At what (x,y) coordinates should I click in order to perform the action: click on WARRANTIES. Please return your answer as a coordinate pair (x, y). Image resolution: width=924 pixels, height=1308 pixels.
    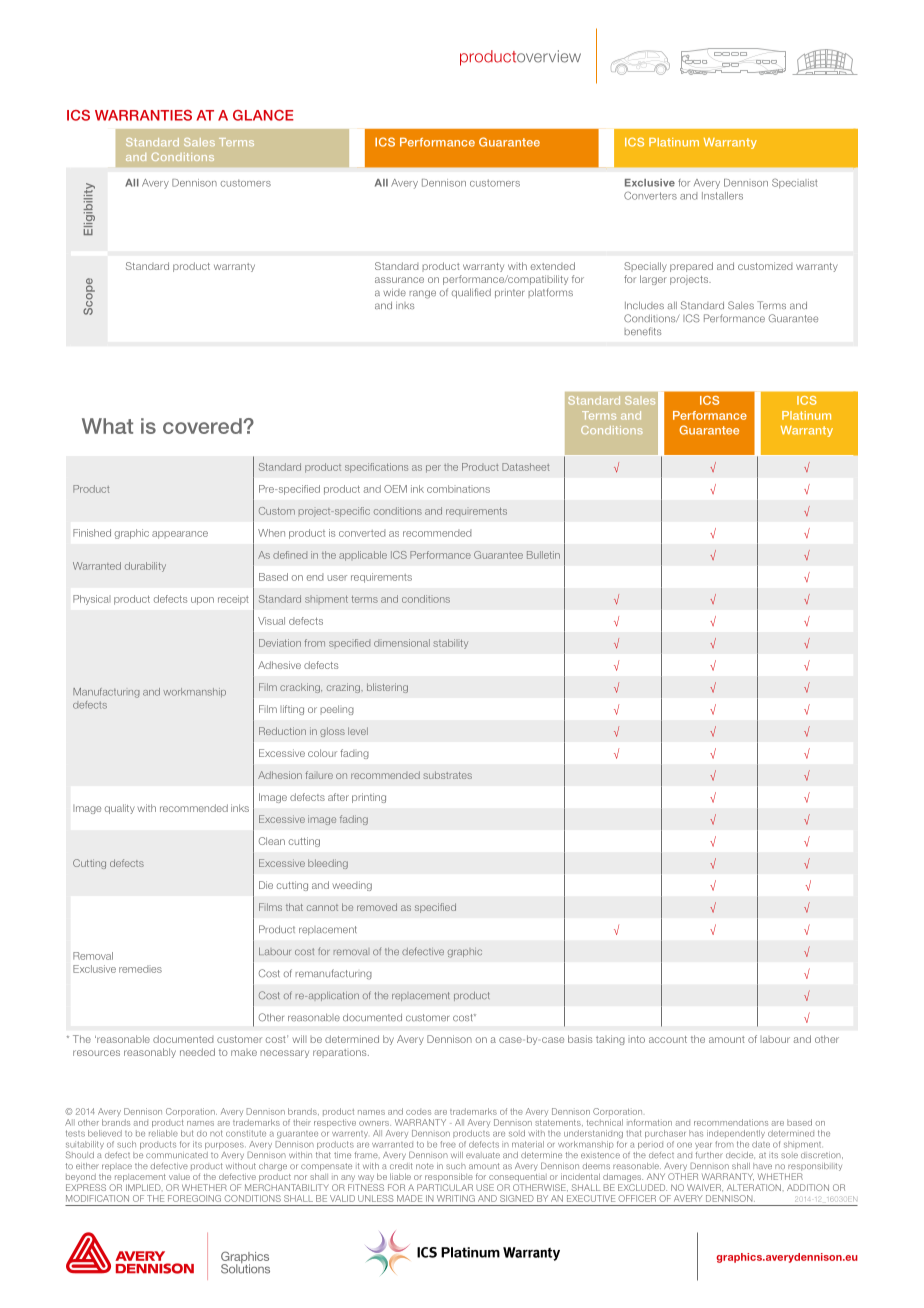
    Looking at the image, I should click on (143, 115).
